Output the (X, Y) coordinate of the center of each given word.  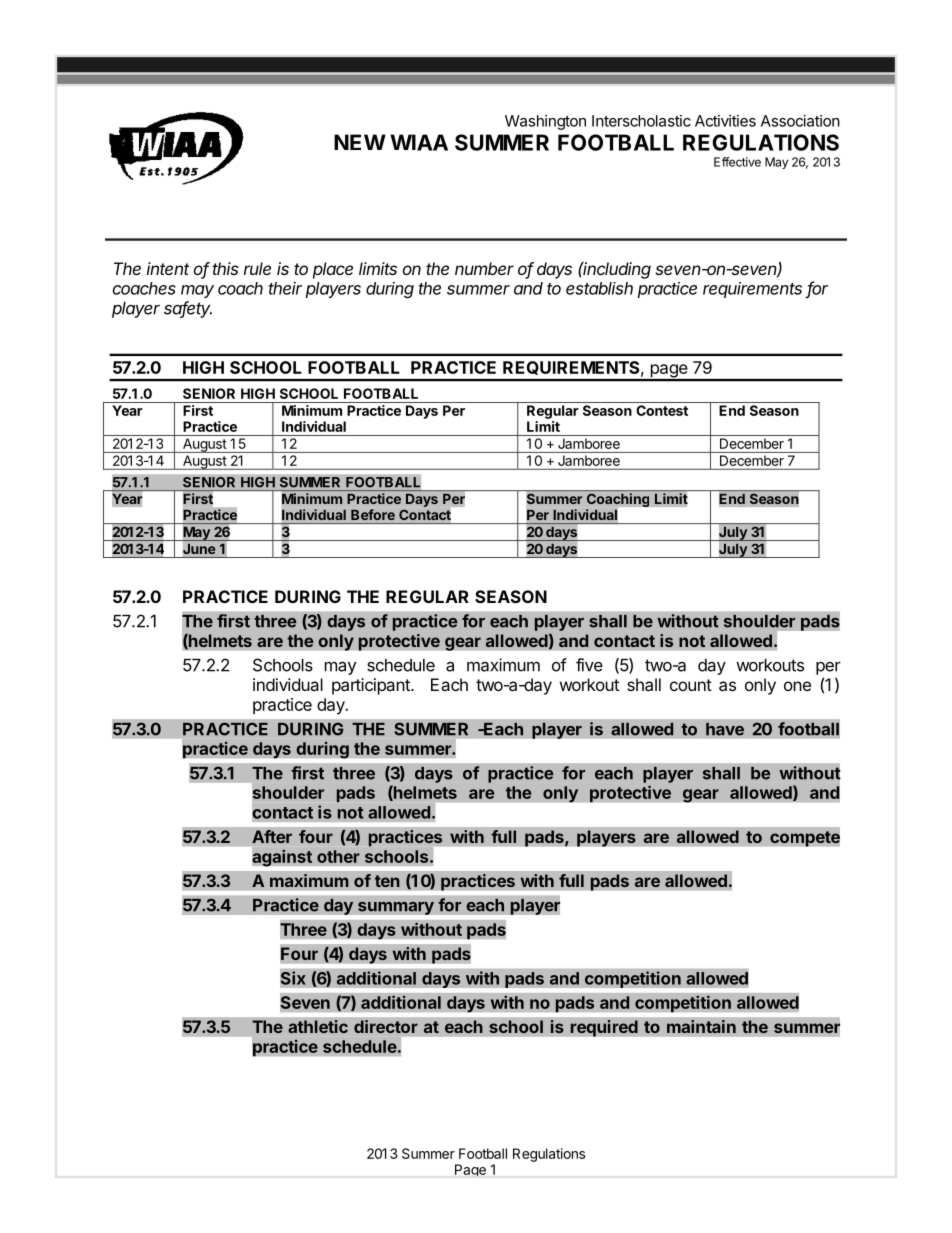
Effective (737, 162)
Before (373, 514)
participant (372, 686)
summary (396, 908)
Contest (662, 410)
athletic (318, 1026)
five (589, 665)
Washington (545, 122)
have (725, 729)
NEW (360, 142)
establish (599, 288)
